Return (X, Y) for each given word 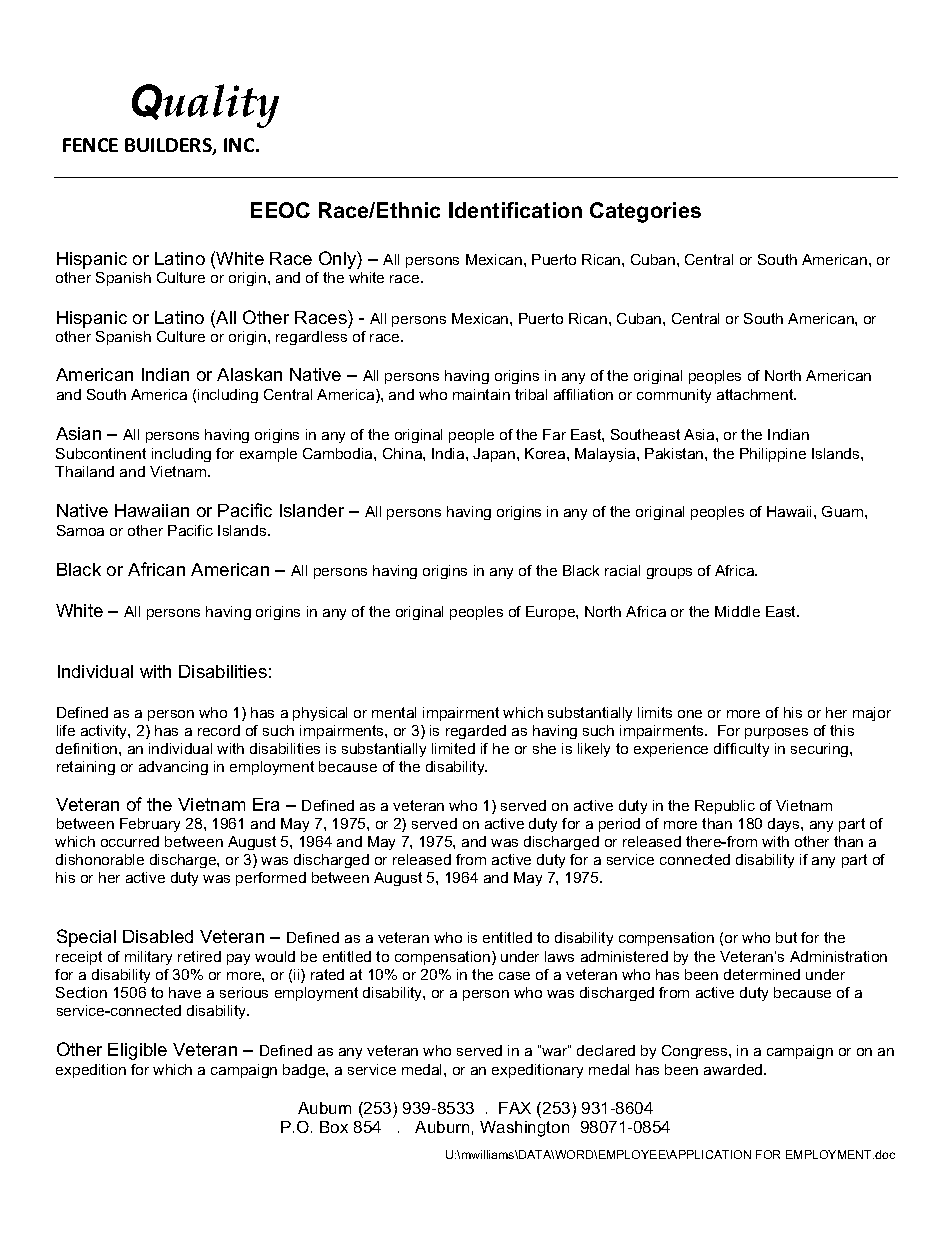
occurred (130, 841)
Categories (645, 212)
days (785, 825)
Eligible (137, 1051)
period (619, 825)
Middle (737, 611)
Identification (515, 210)
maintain (481, 394)
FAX (515, 1108)
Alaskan (249, 374)
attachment (756, 394)
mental (394, 712)
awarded (734, 1069)
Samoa (80, 530)
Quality (205, 106)
